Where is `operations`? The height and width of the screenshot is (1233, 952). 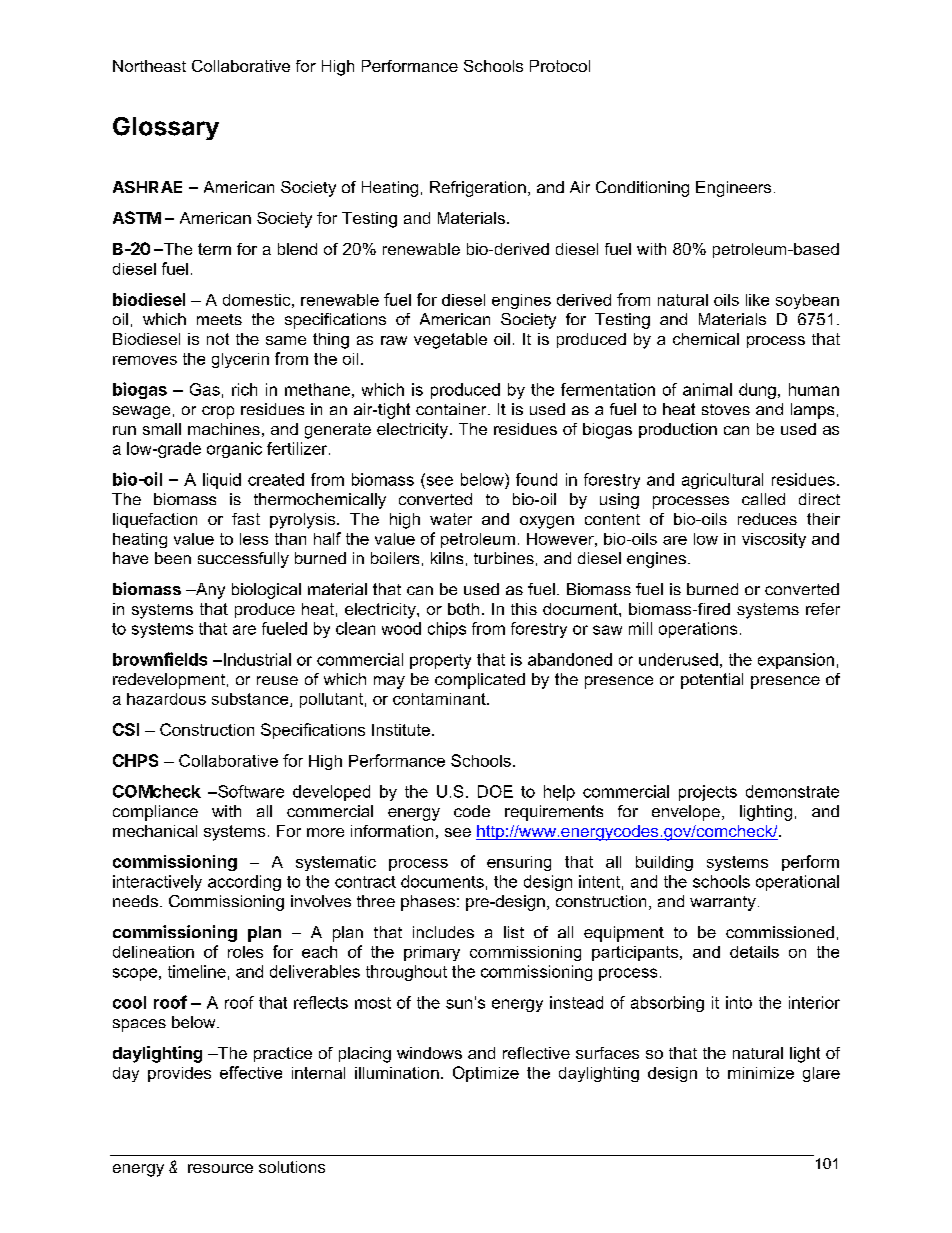 operations is located at coordinates (698, 630).
